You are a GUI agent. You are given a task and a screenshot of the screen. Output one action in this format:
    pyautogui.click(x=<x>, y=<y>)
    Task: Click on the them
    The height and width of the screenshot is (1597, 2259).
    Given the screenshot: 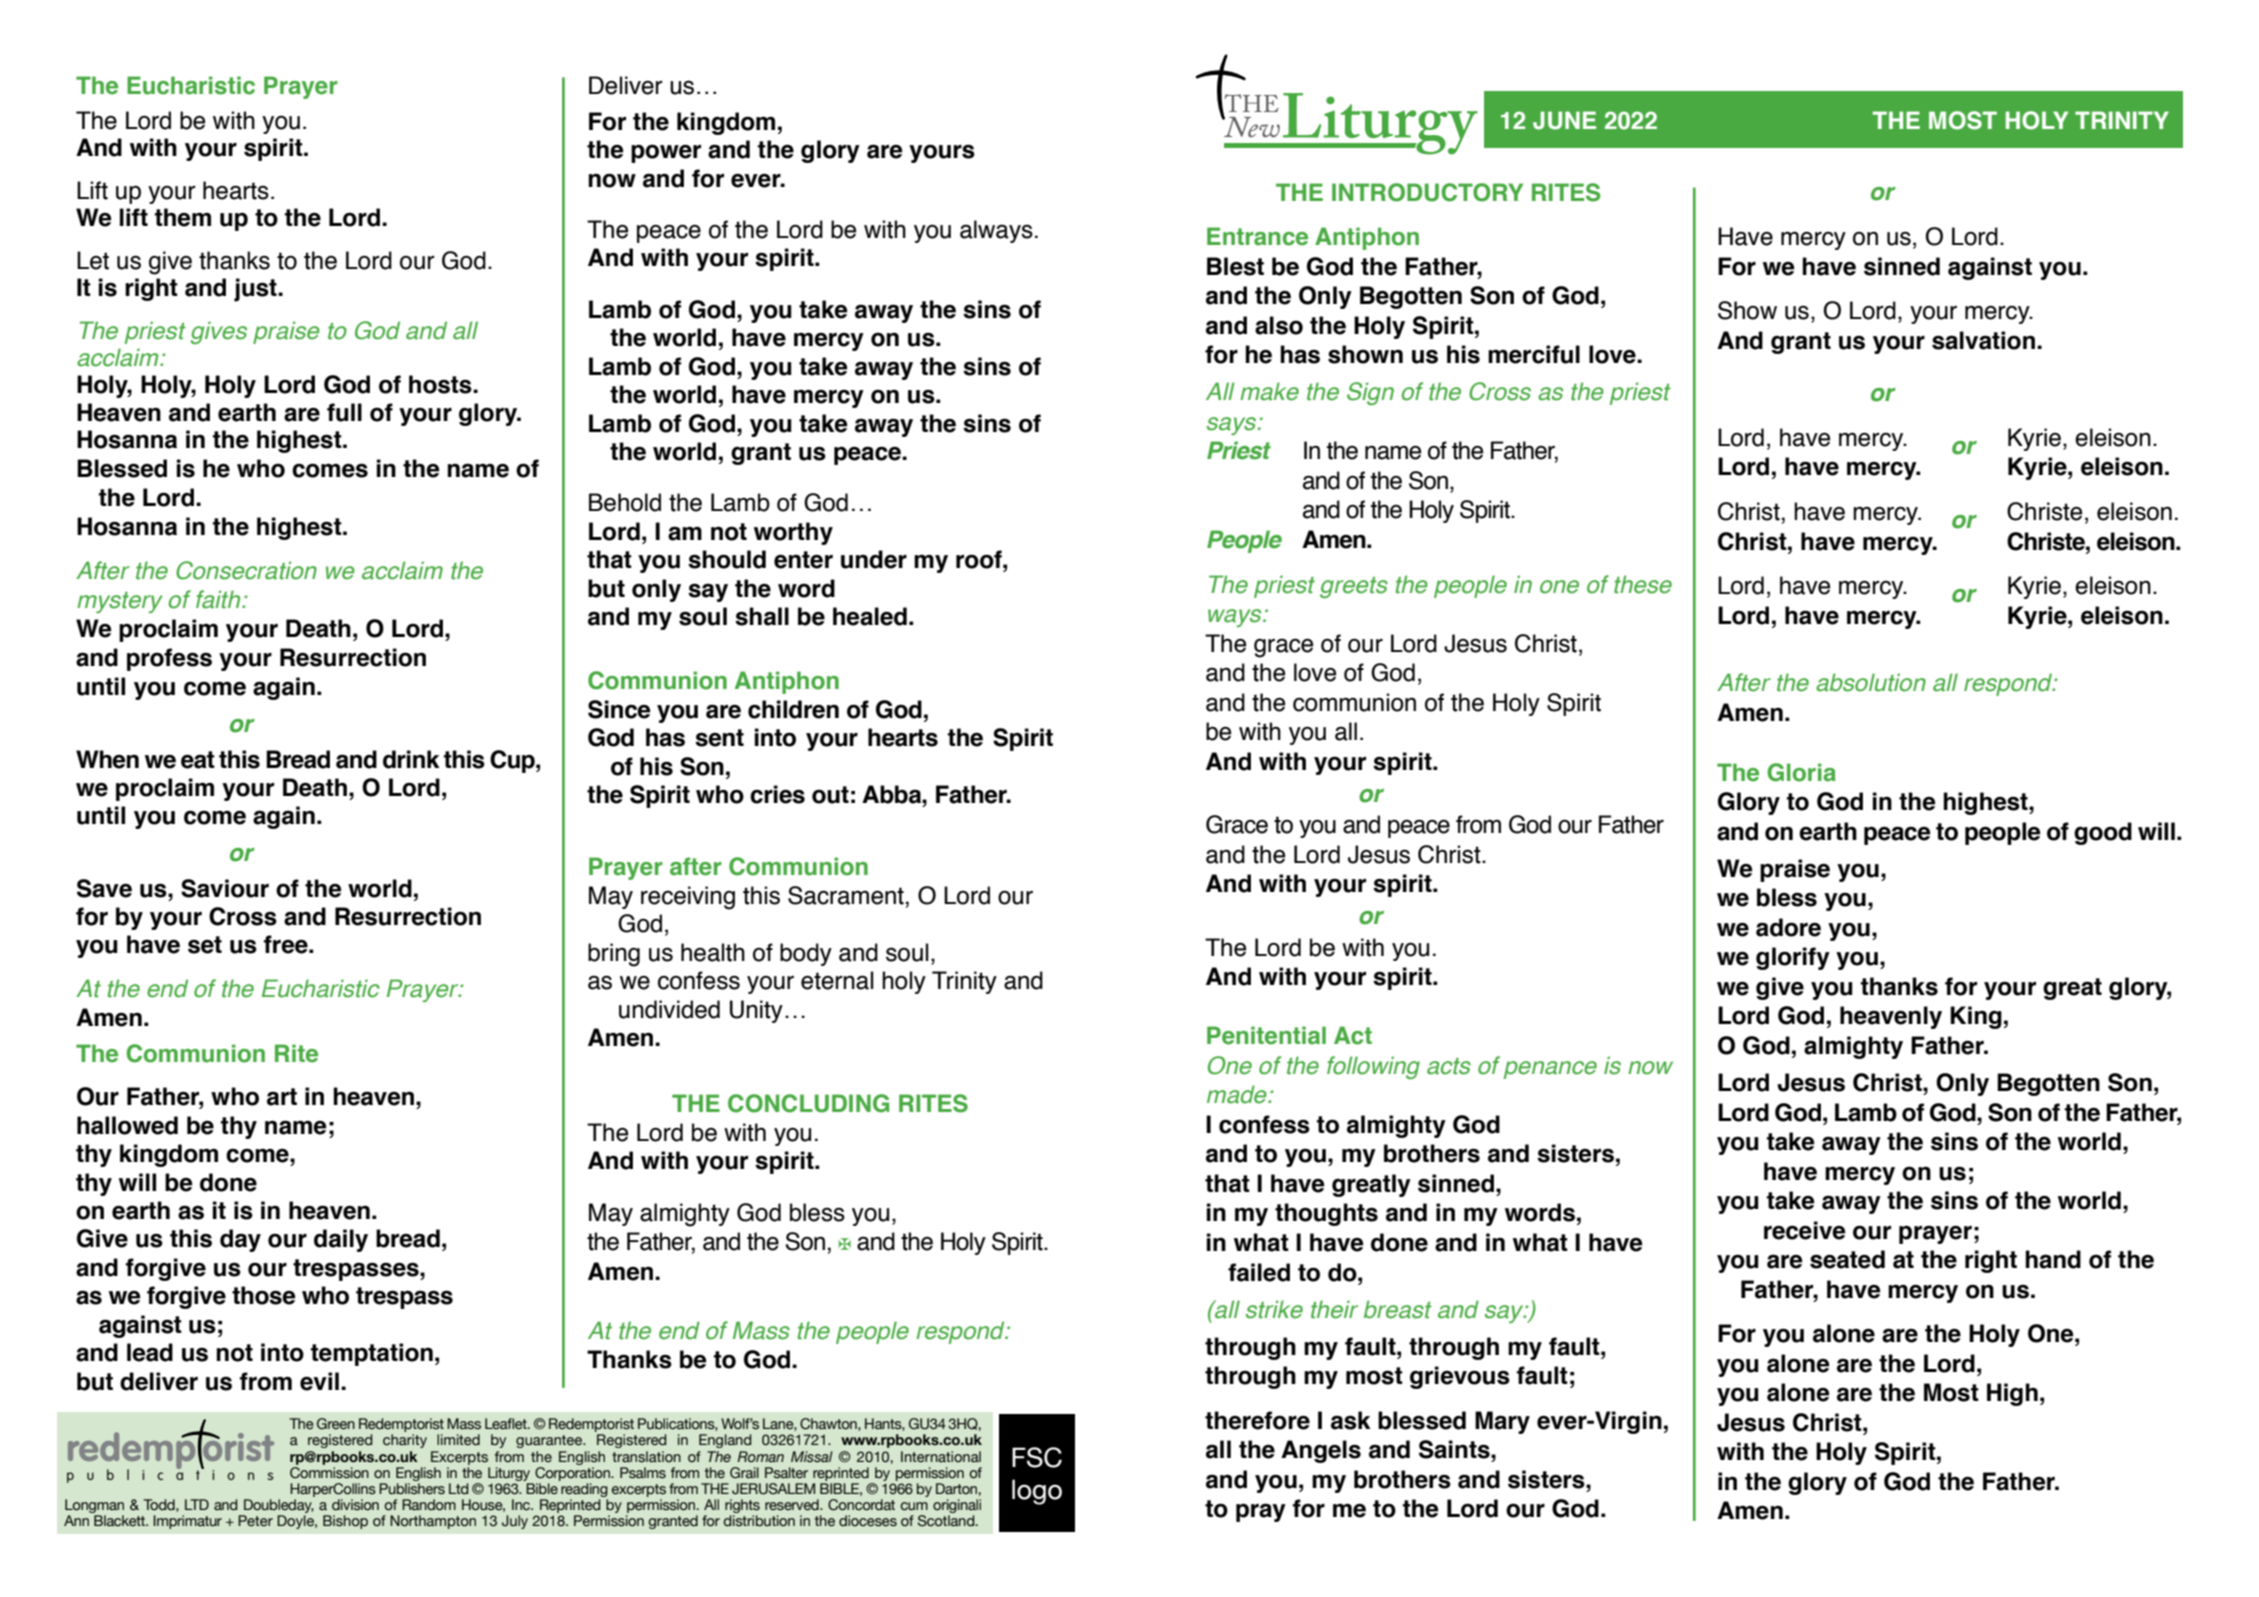 What is the action you would take?
    pyautogui.click(x=182, y=217)
